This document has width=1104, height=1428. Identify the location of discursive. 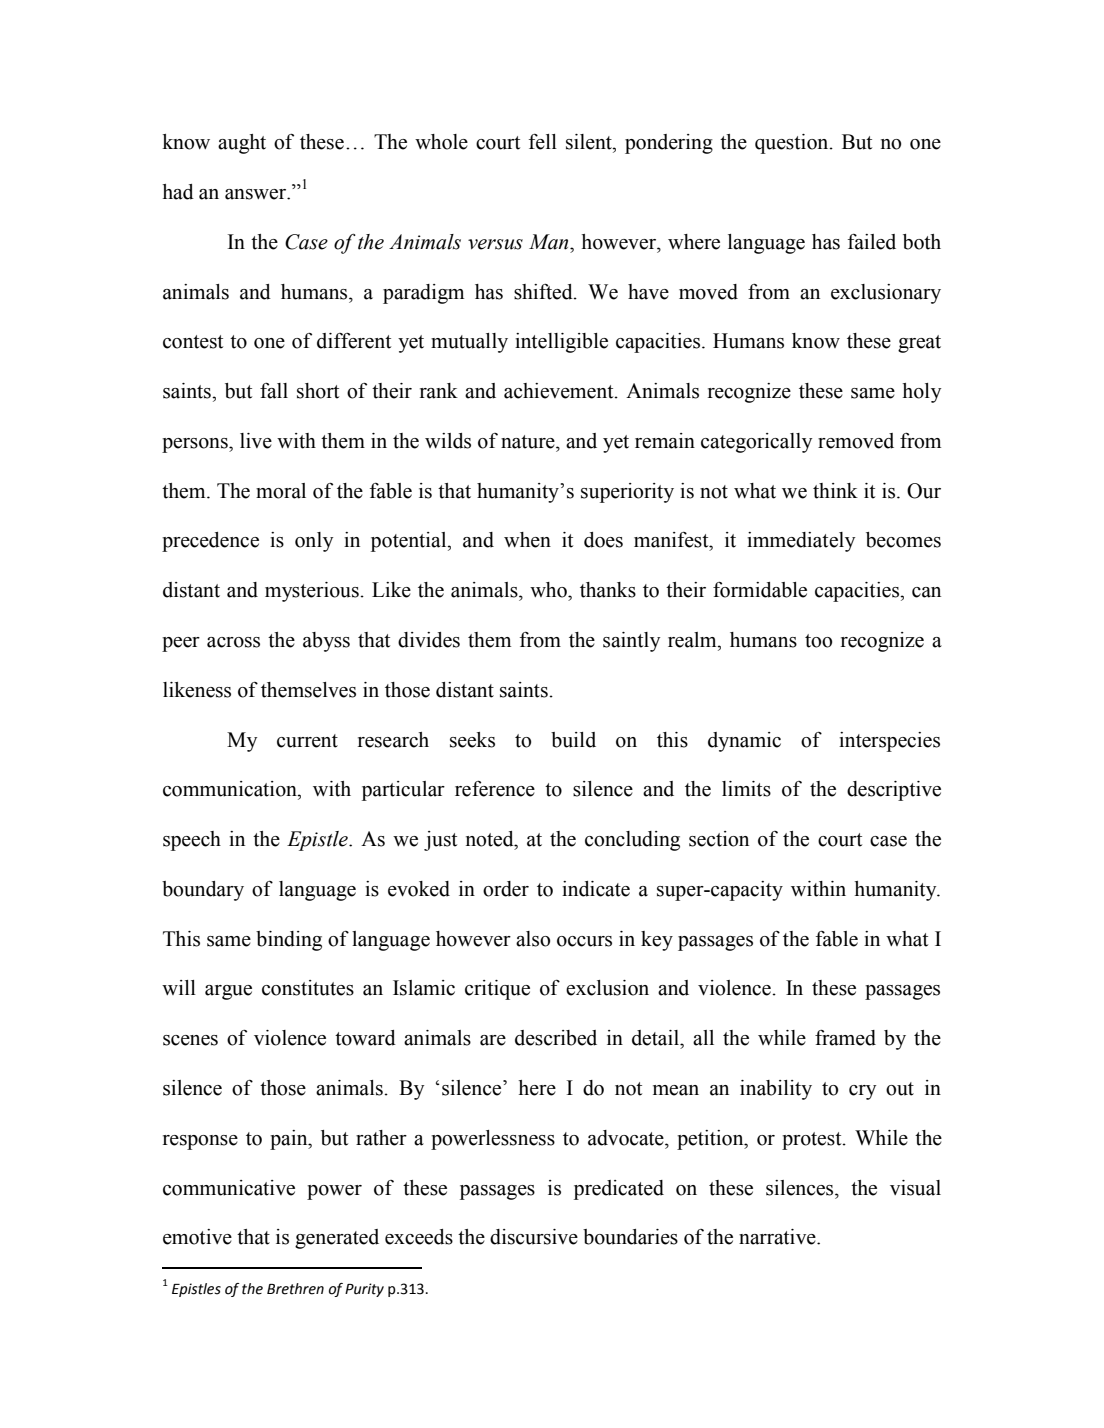
(534, 1237).
